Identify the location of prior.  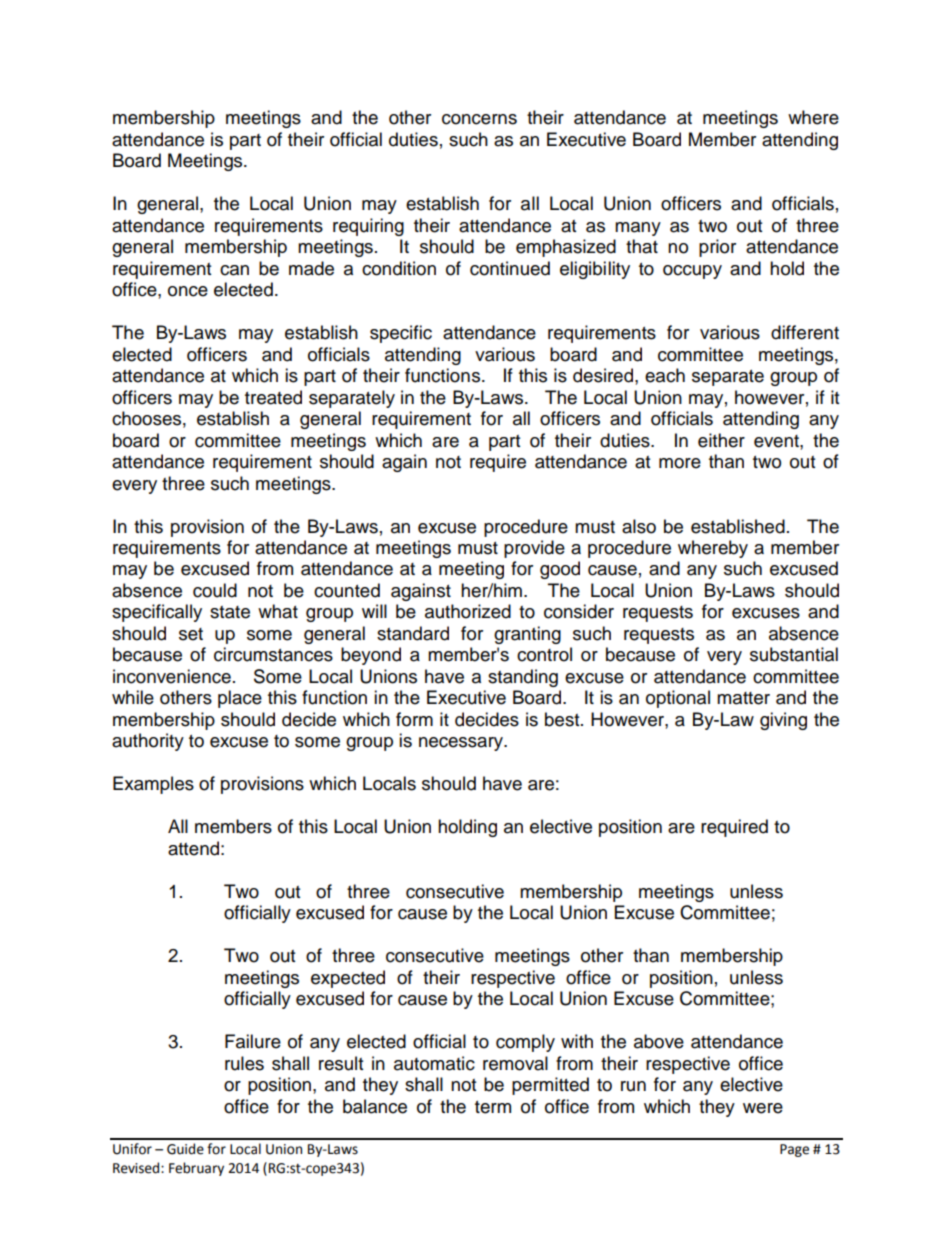
(717, 248).
